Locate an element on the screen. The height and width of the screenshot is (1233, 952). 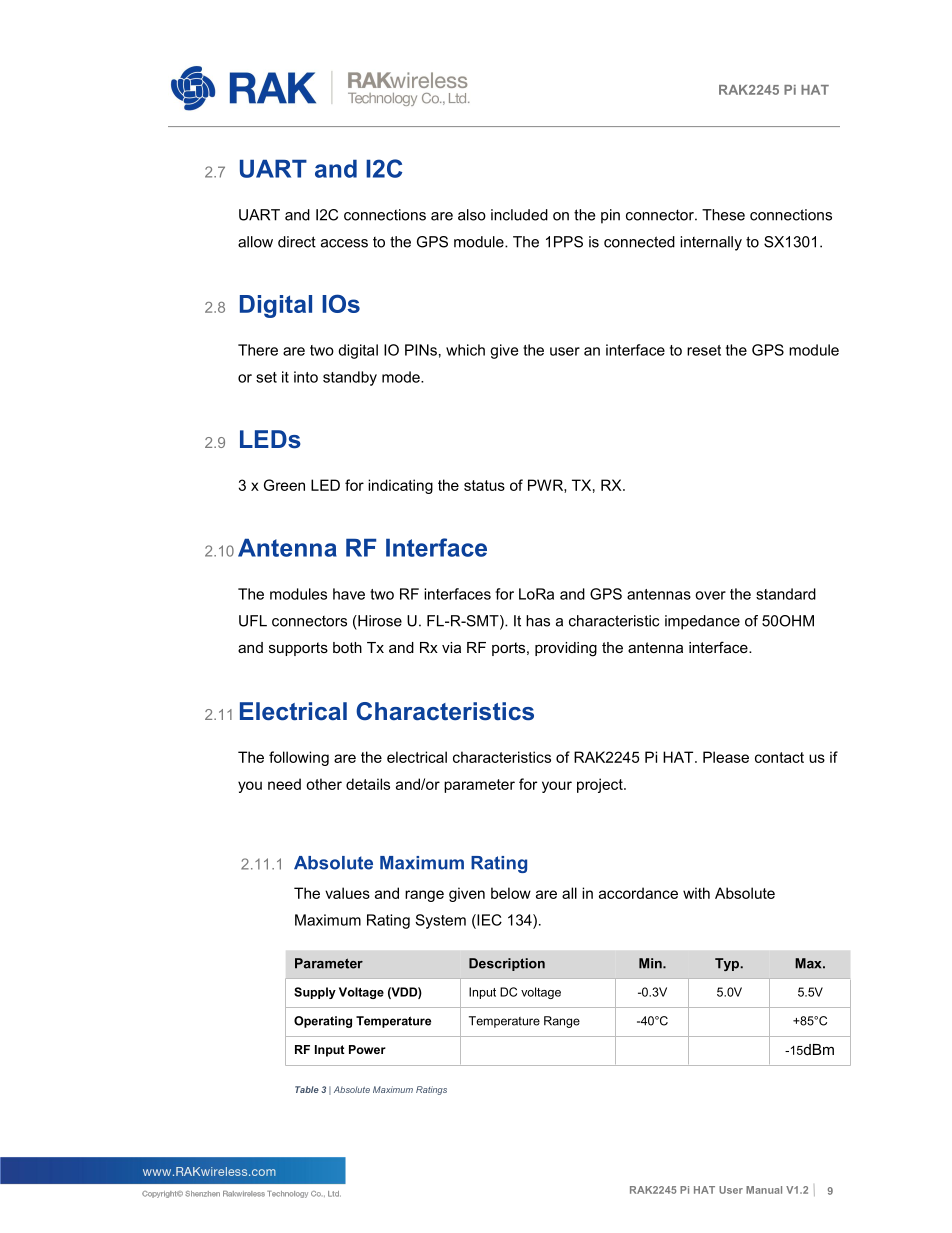
Table is located at coordinates (307, 1089).
